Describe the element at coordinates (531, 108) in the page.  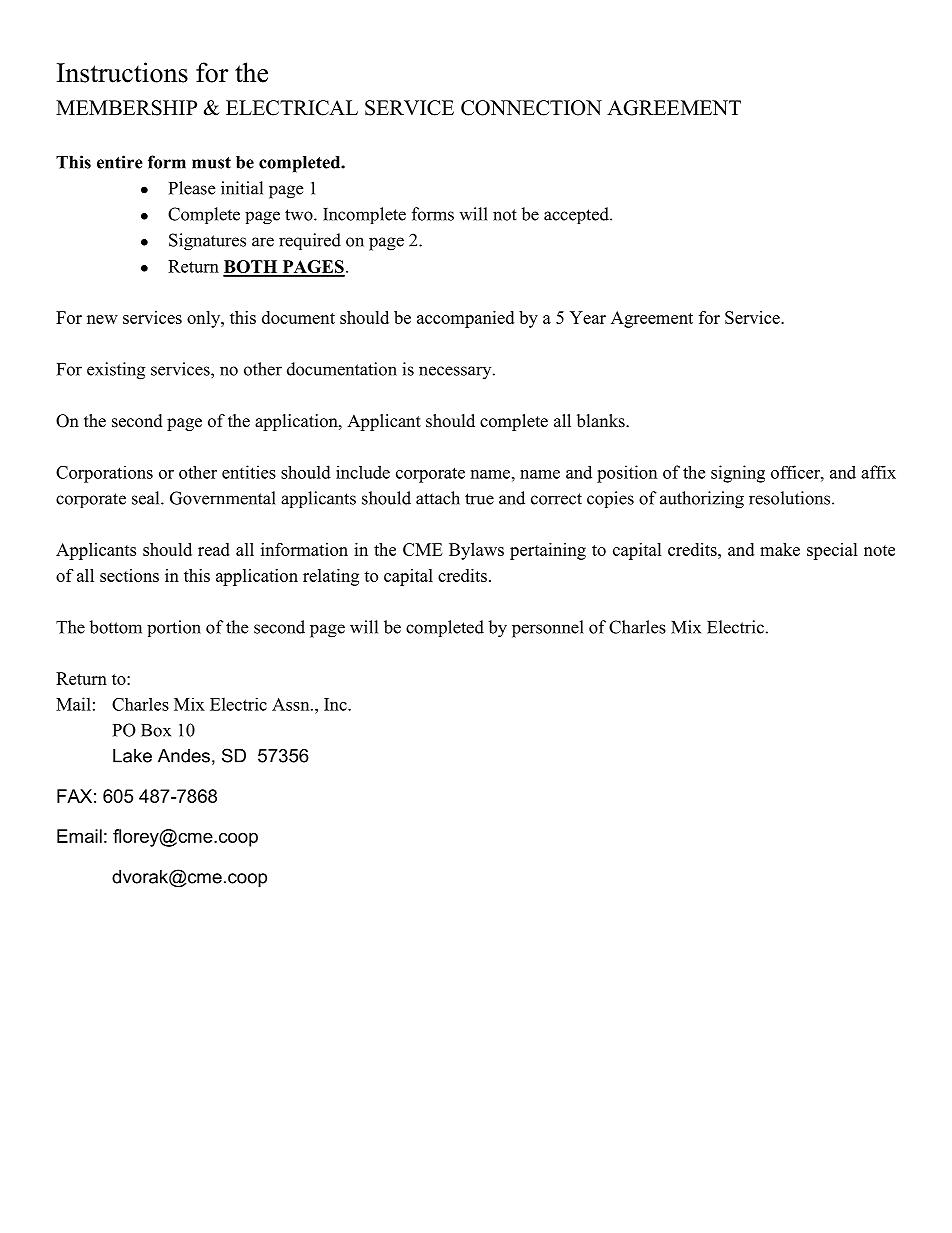
I see `CONNECTION` at that location.
